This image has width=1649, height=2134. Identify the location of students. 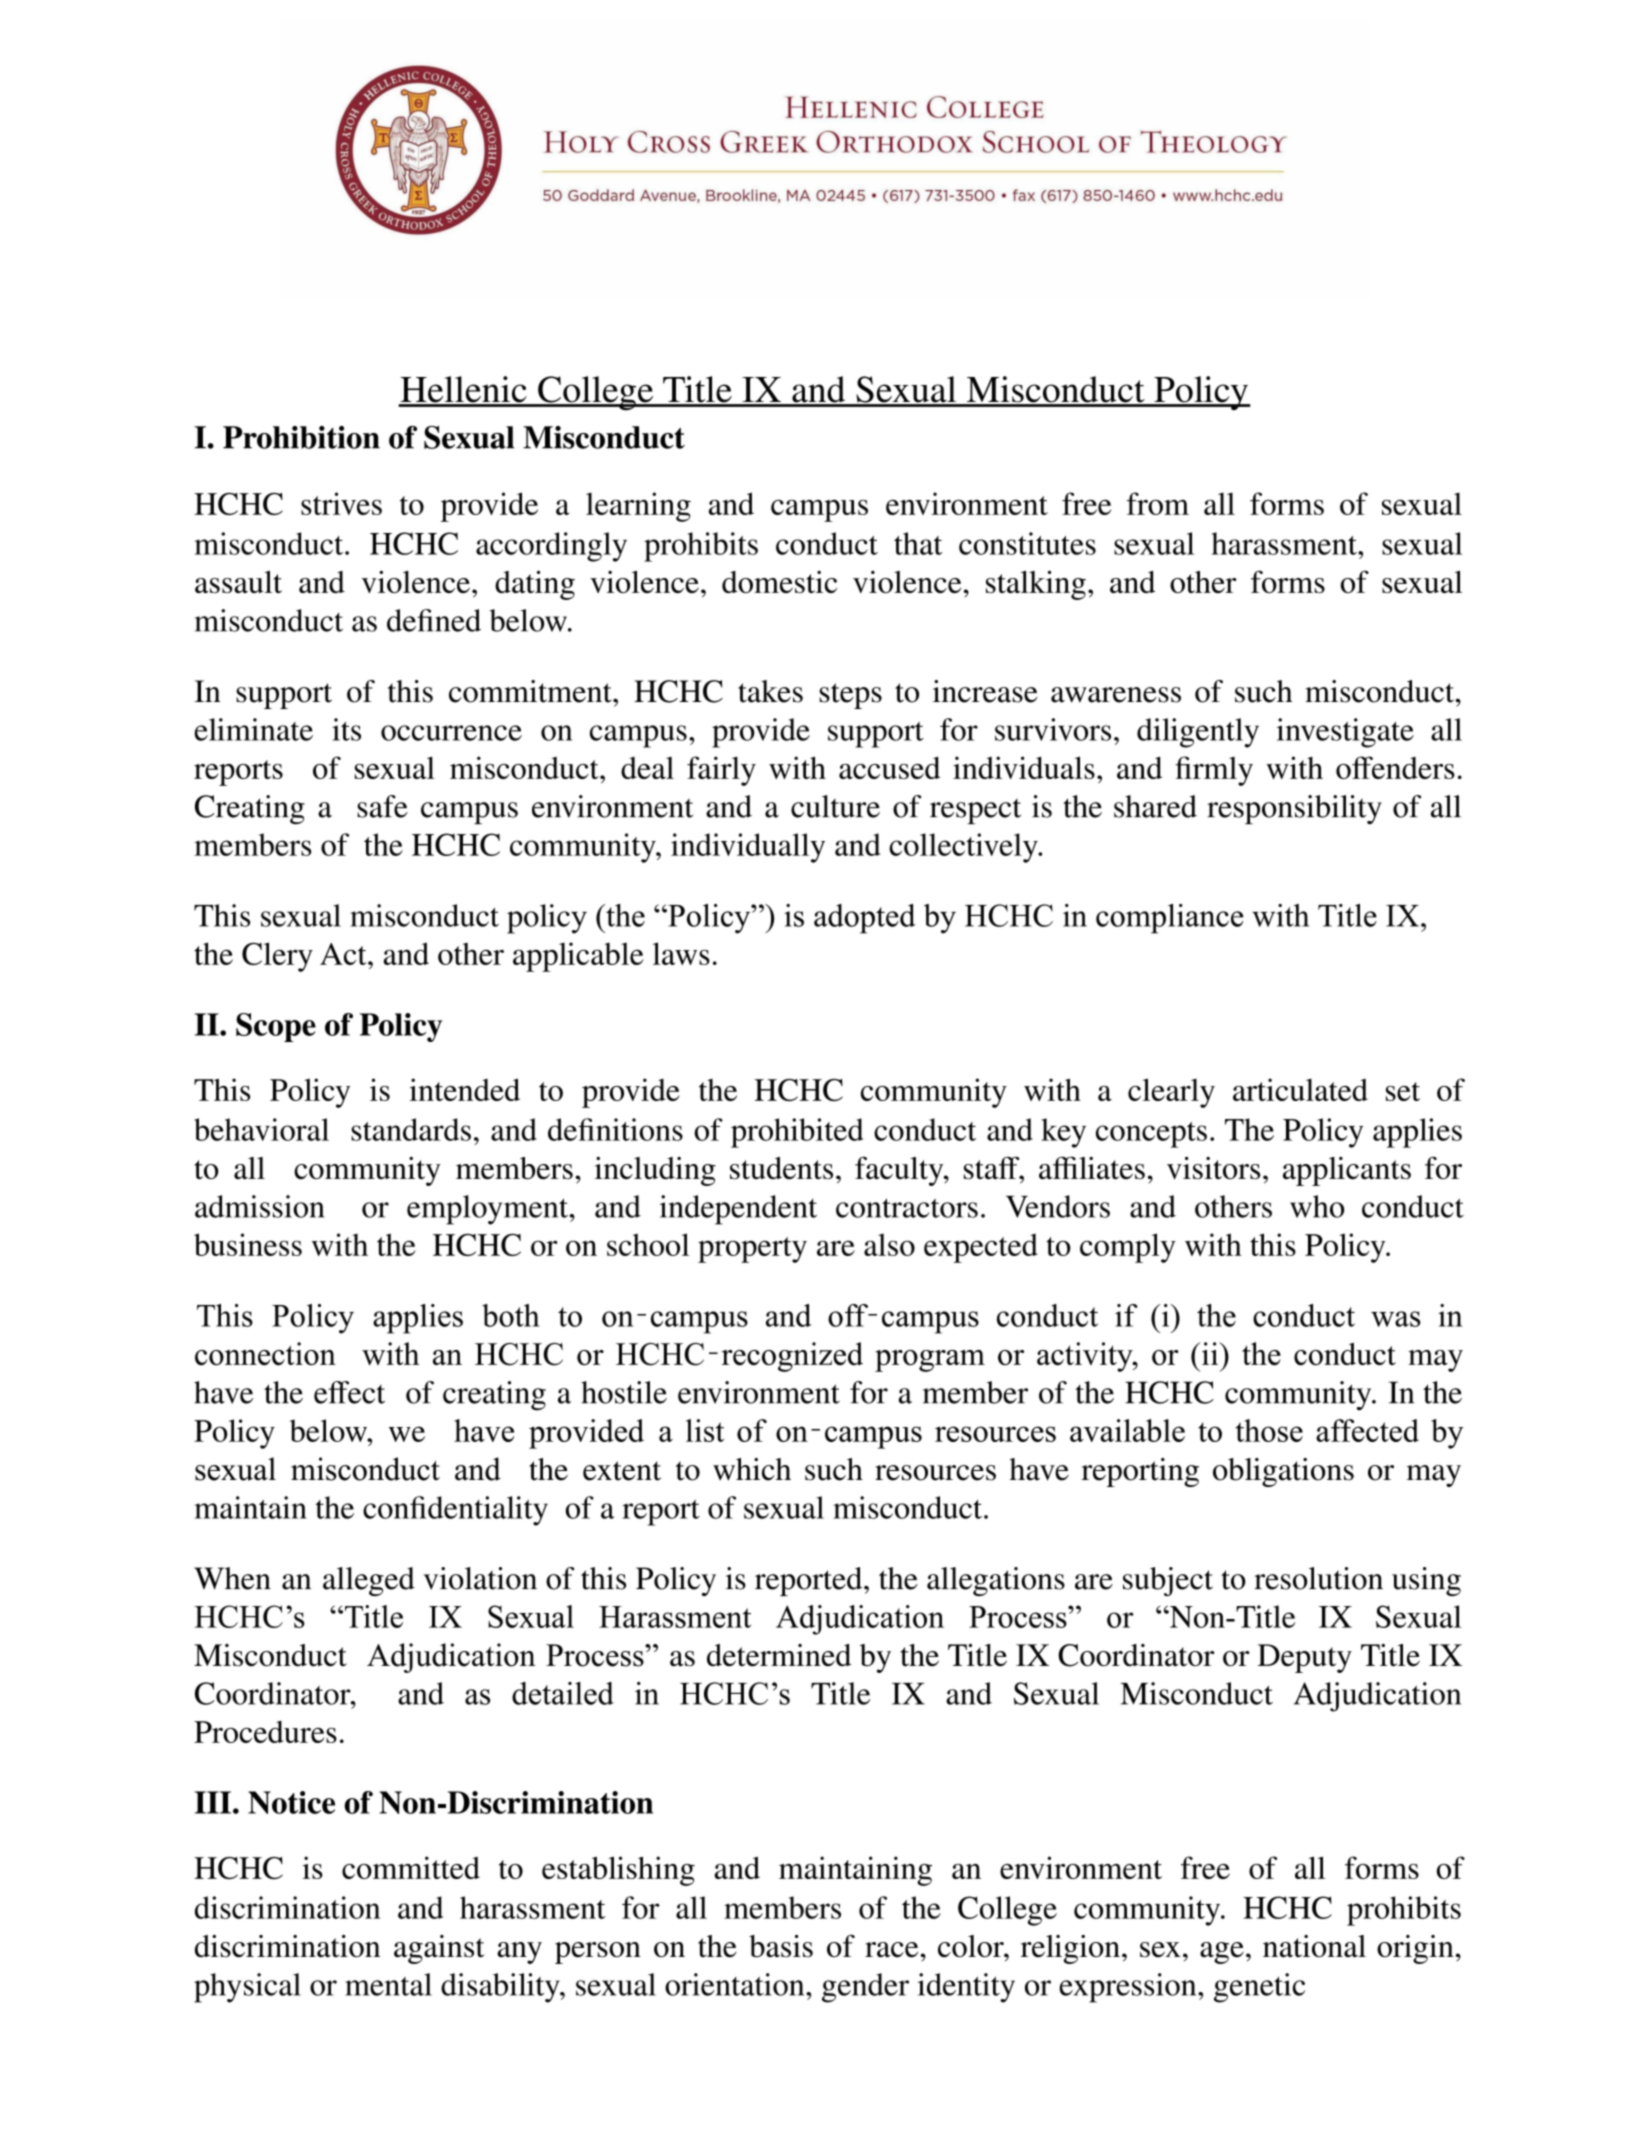
(781, 1168).
